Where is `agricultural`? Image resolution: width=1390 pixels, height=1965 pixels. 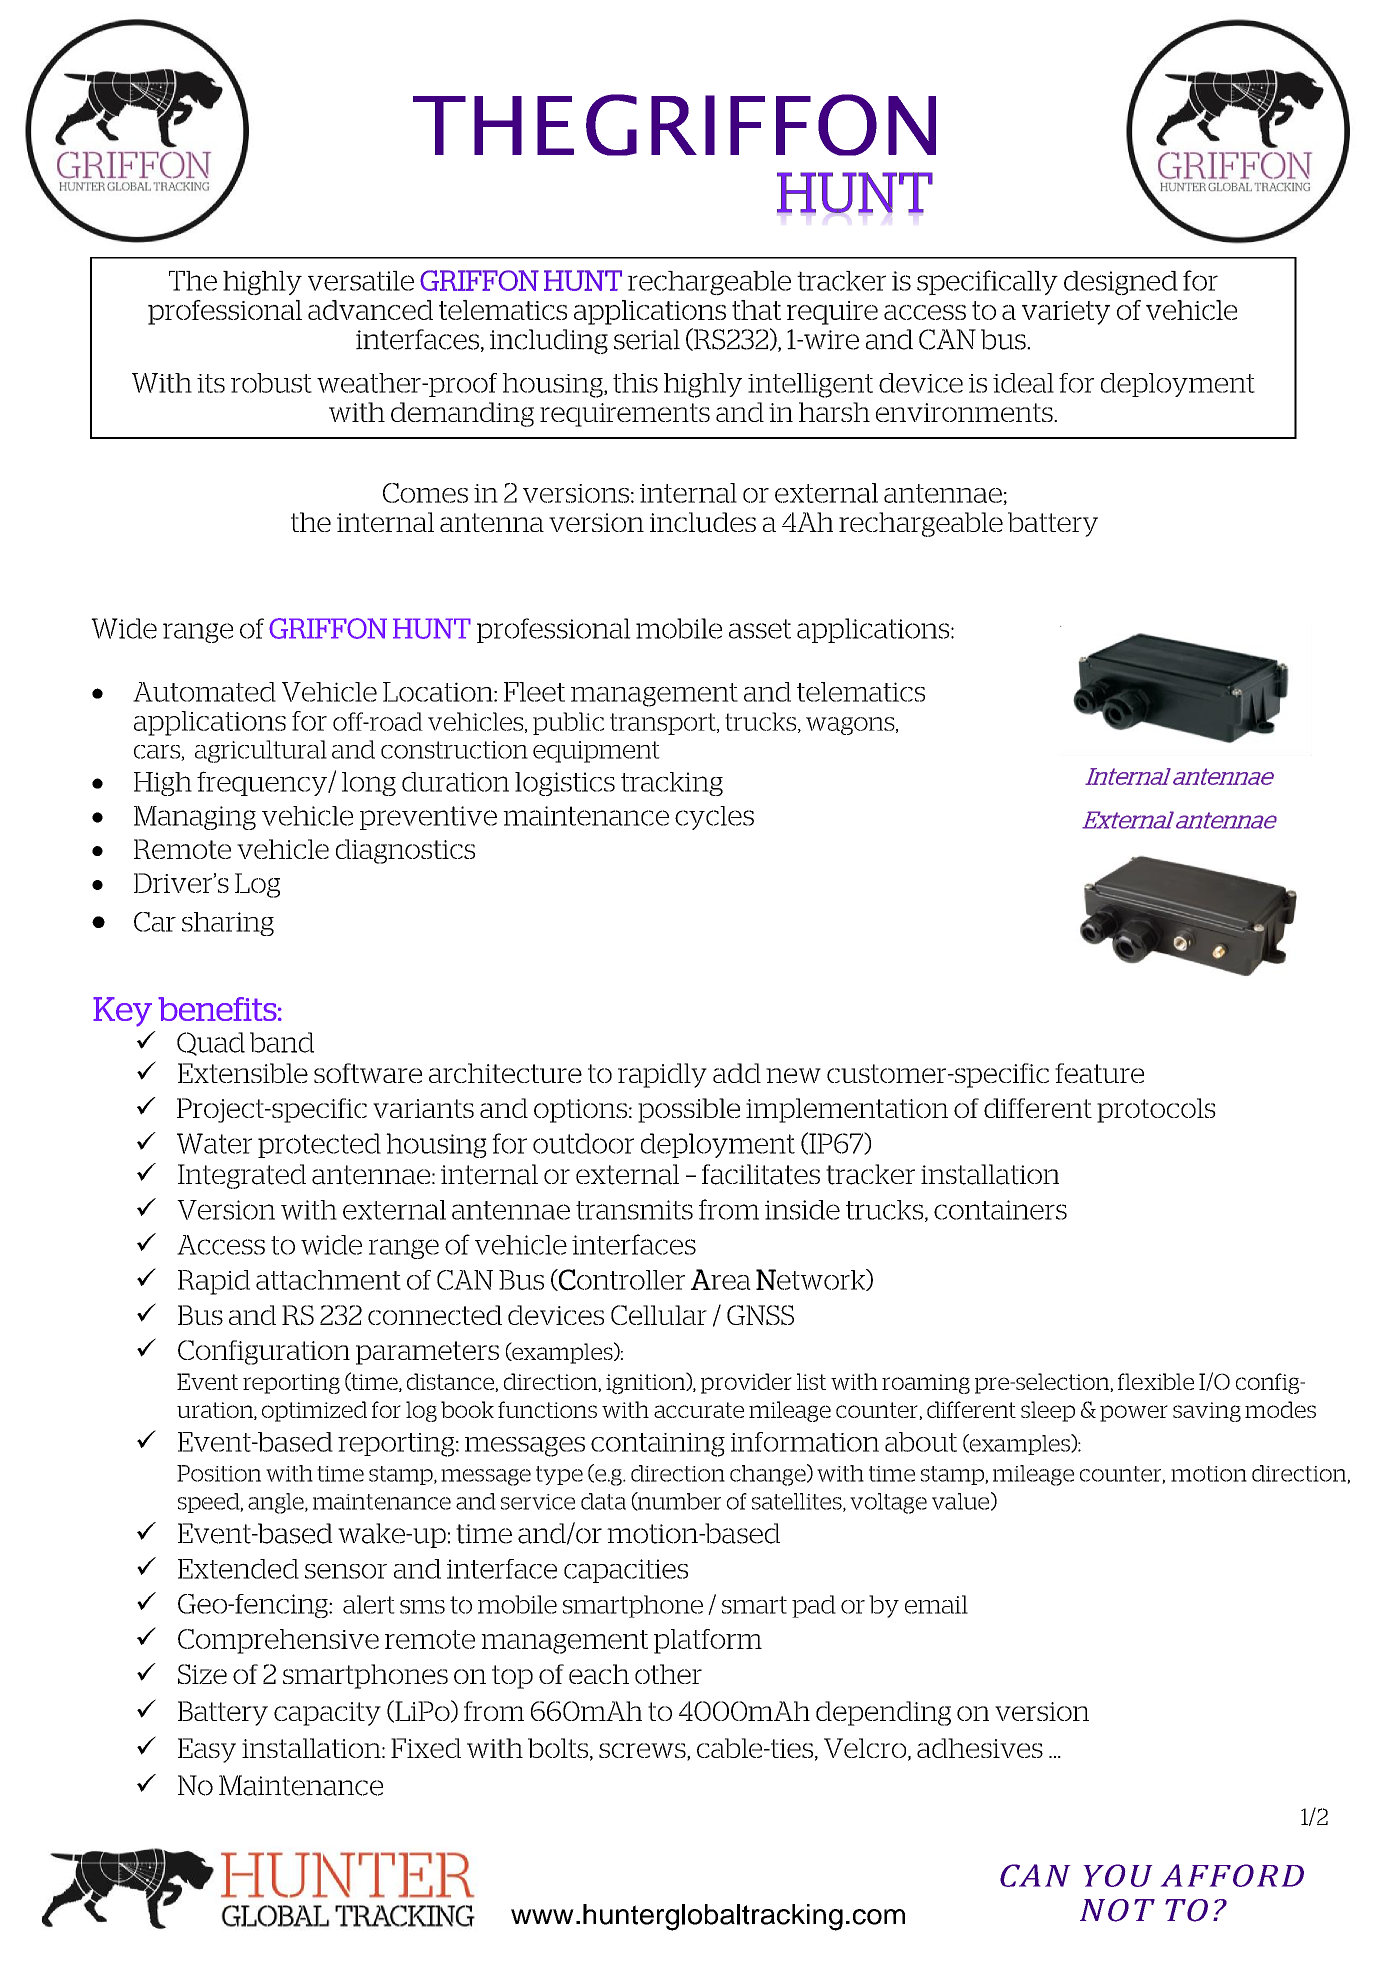
agricultural is located at coordinates (261, 751).
